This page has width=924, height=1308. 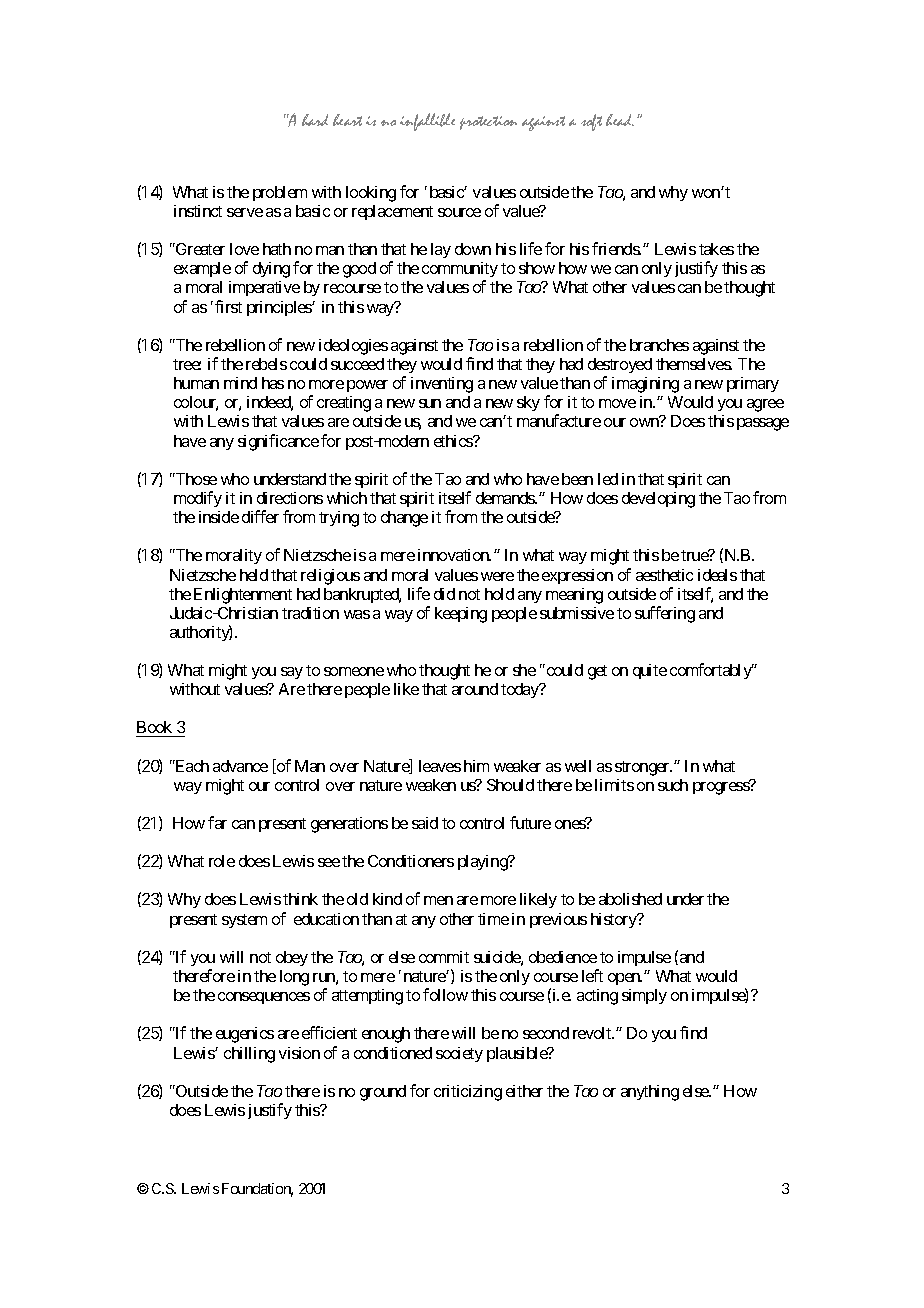 I want to click on suffering, so click(x=665, y=614).
